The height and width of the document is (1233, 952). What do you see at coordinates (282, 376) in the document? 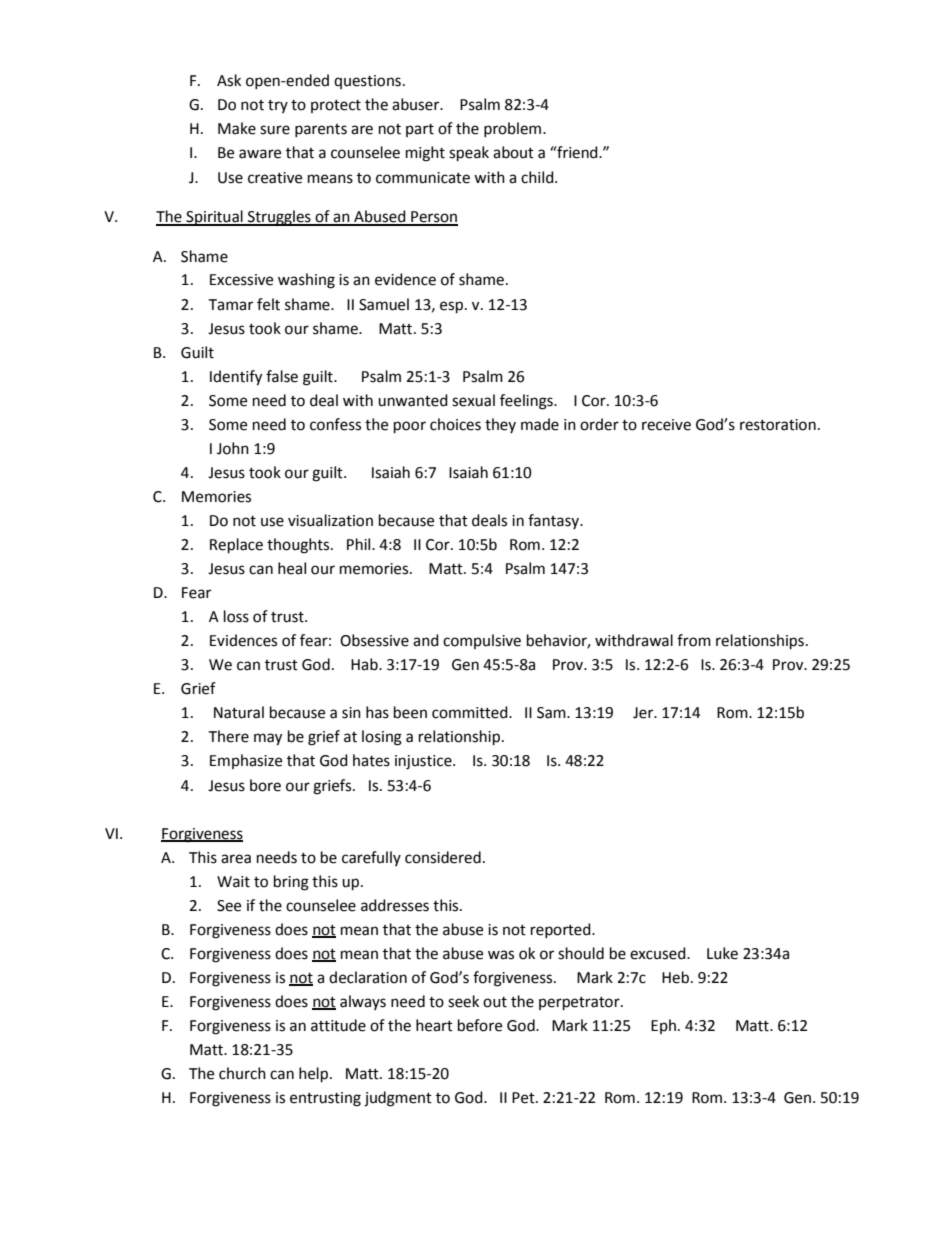
I see `false` at bounding box center [282, 376].
